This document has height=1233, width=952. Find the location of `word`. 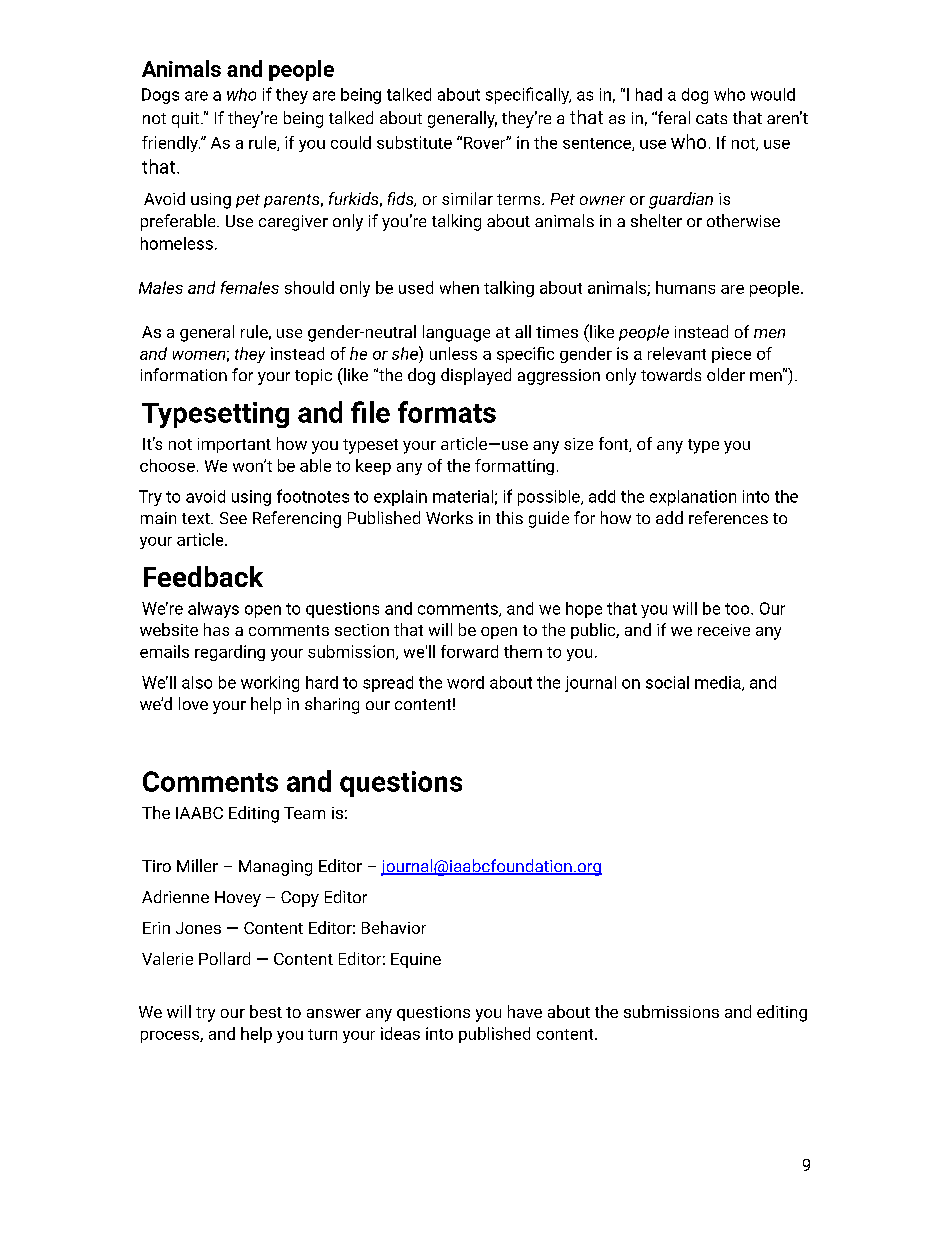

word is located at coordinates (465, 682).
